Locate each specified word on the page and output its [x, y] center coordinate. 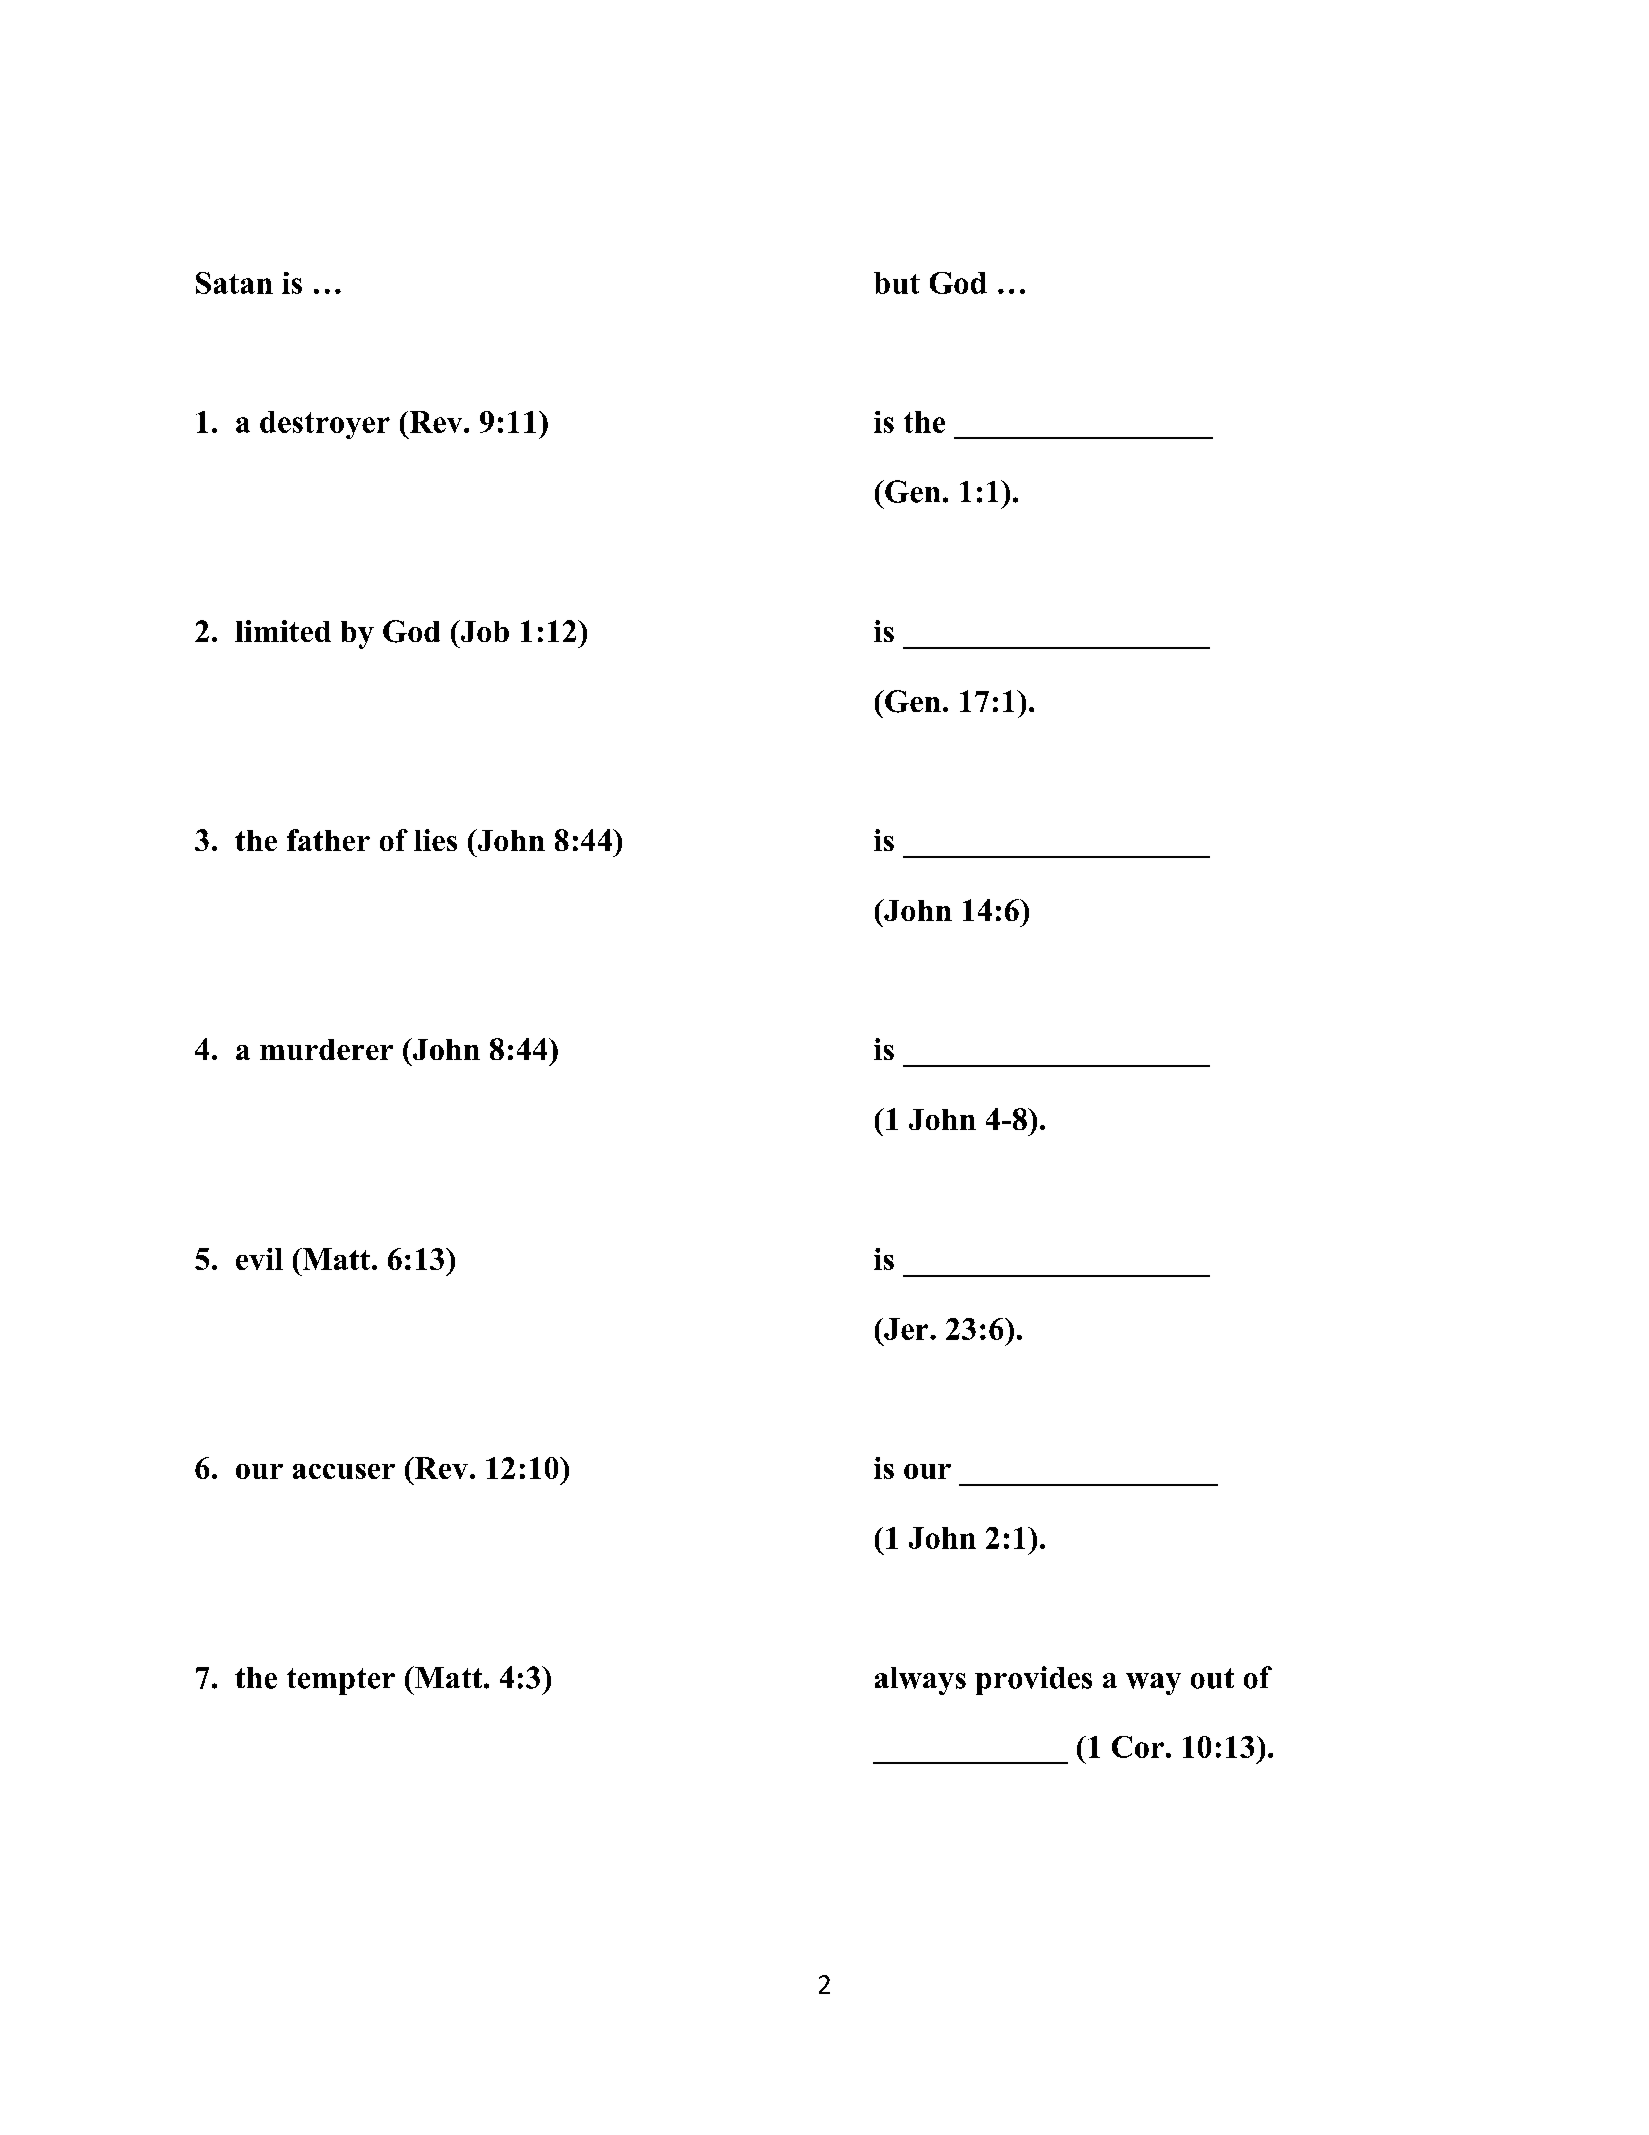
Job [483, 631]
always [920, 1681]
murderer [326, 1049]
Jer [906, 1329]
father [328, 840]
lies [435, 840]
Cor [1138, 1747]
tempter [341, 1681]
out [1212, 1678]
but [897, 283]
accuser [344, 1471]
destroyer [325, 425]
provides [1033, 1680]
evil [259, 1259]
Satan [234, 283]
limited [283, 631]
